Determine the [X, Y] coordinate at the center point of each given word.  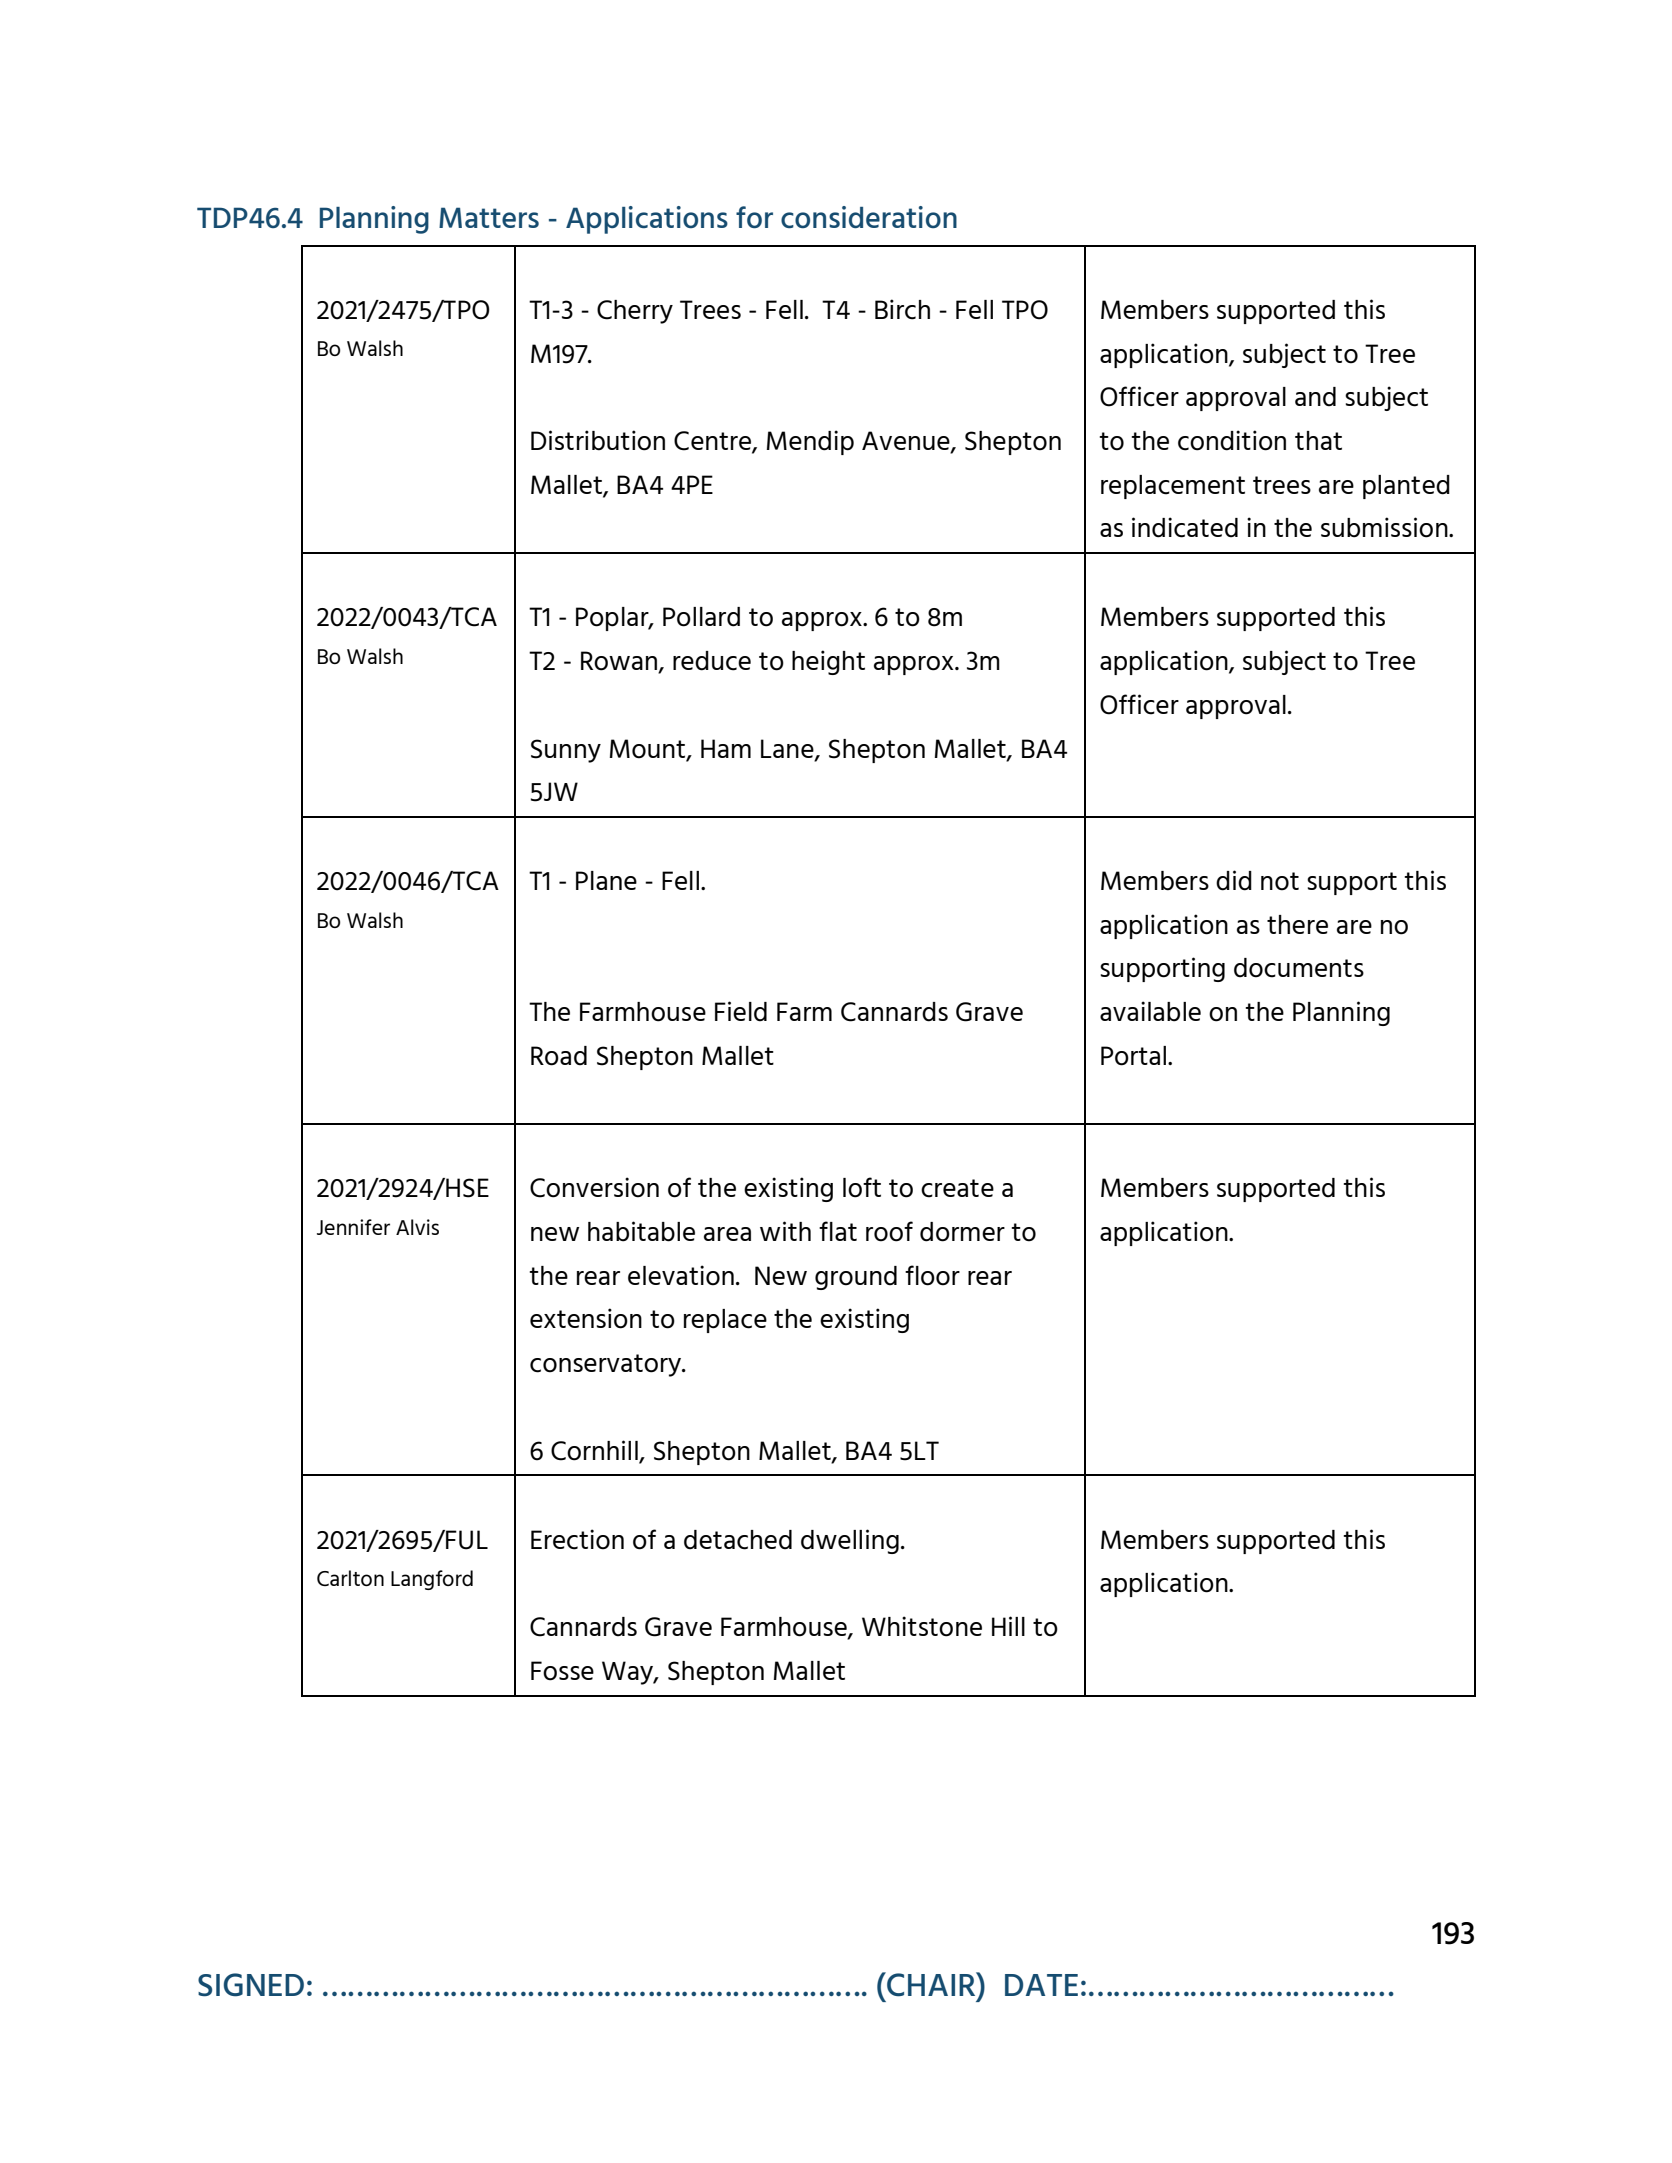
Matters [489, 217]
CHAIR [931, 1984]
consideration [869, 217]
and [1315, 396]
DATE [1041, 1985]
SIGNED [251, 1985]
